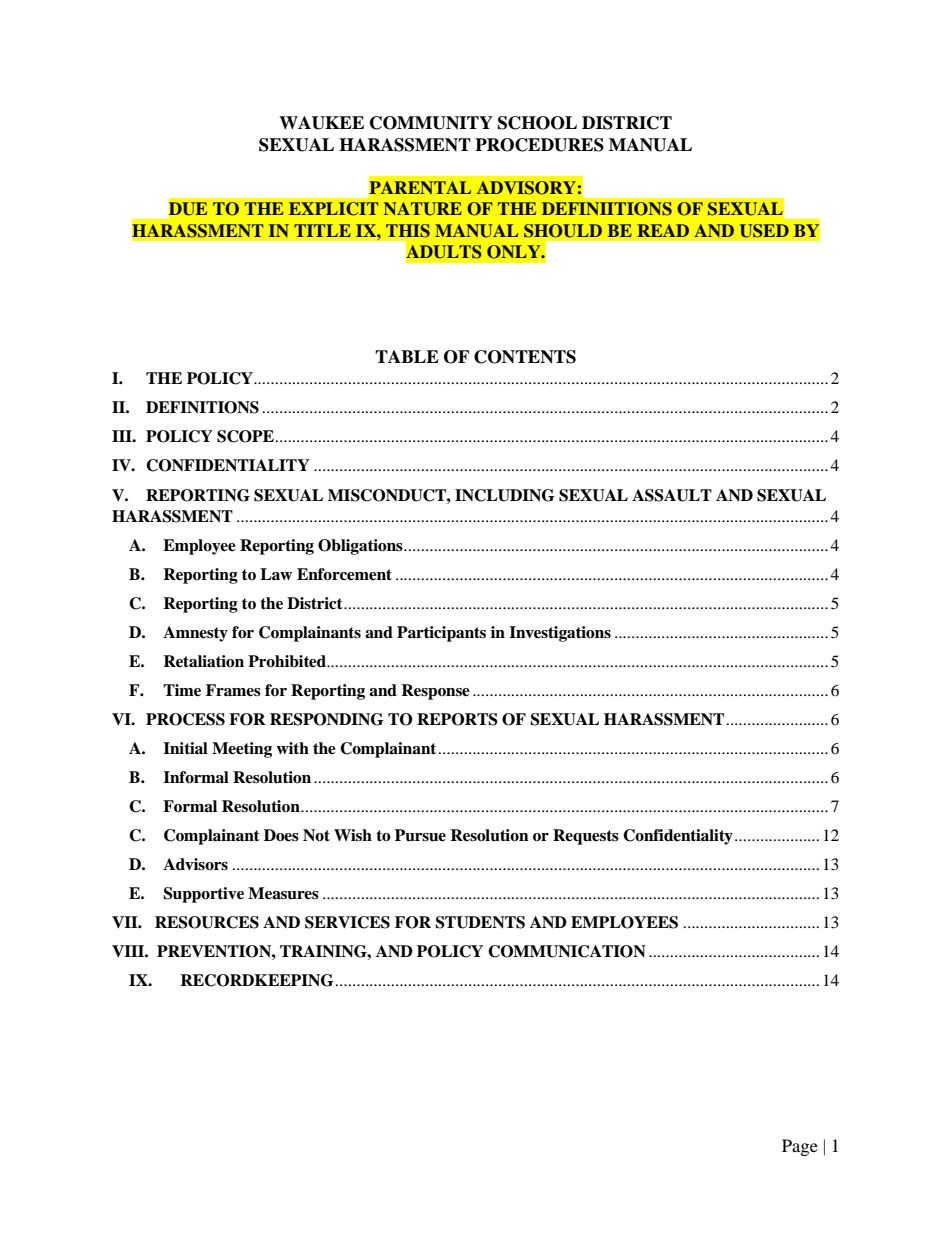 Image resolution: width=952 pixels, height=1233 pixels. I want to click on Does, so click(281, 835).
